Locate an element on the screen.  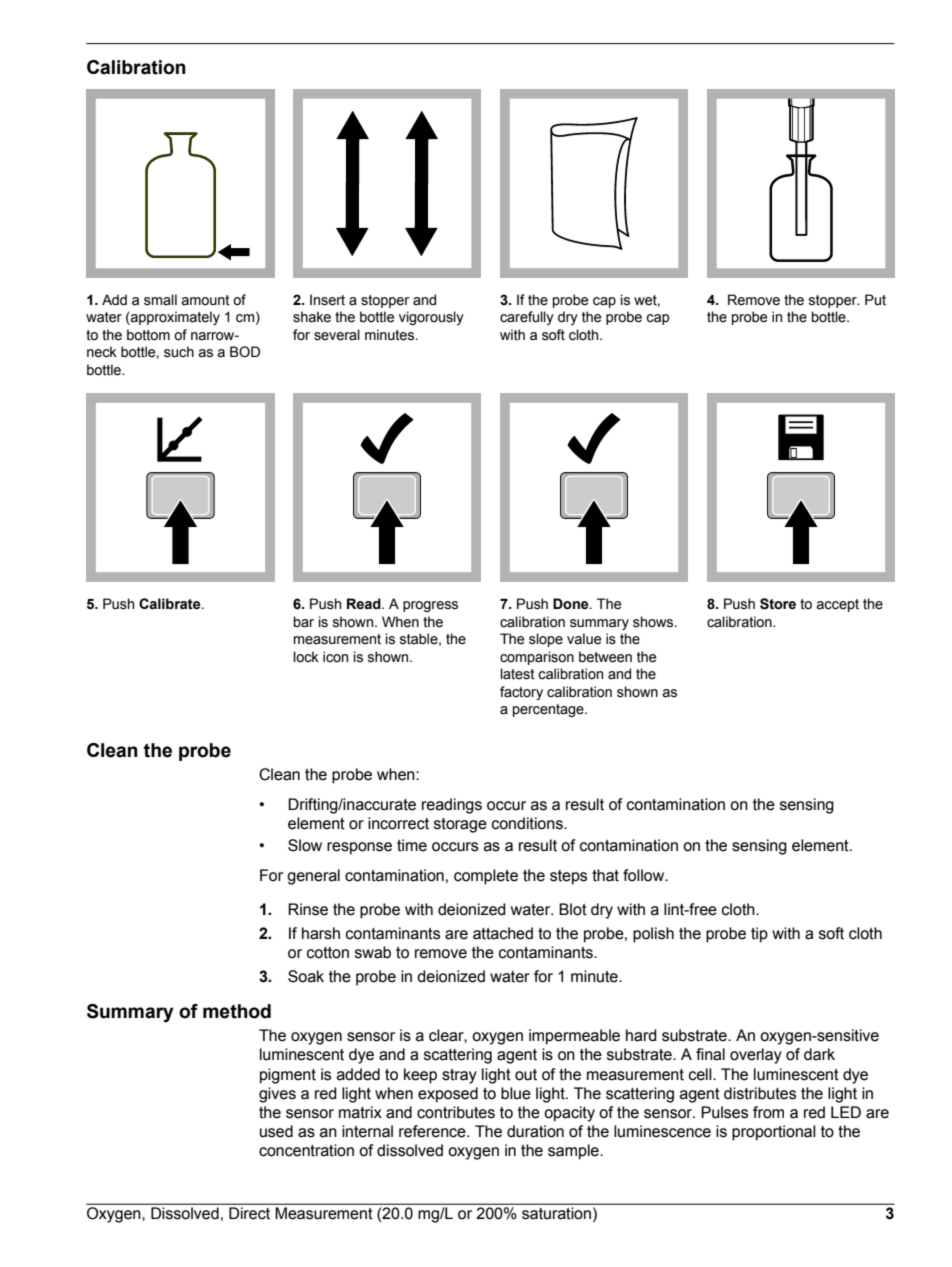
BOD is located at coordinates (245, 352).
